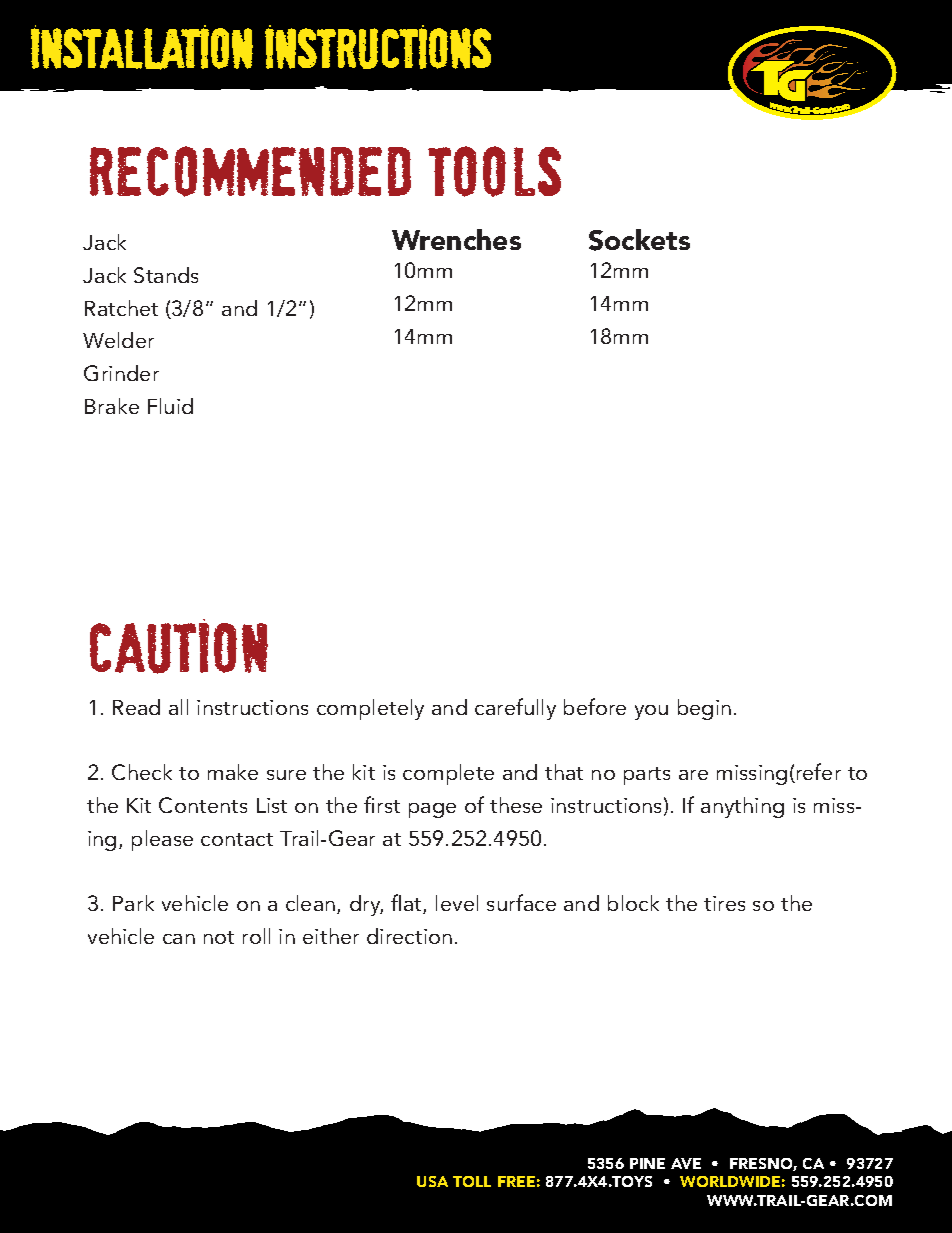 The width and height of the image is (952, 1233). Describe the element at coordinates (170, 406) in the image. I see `Fluid` at that location.
